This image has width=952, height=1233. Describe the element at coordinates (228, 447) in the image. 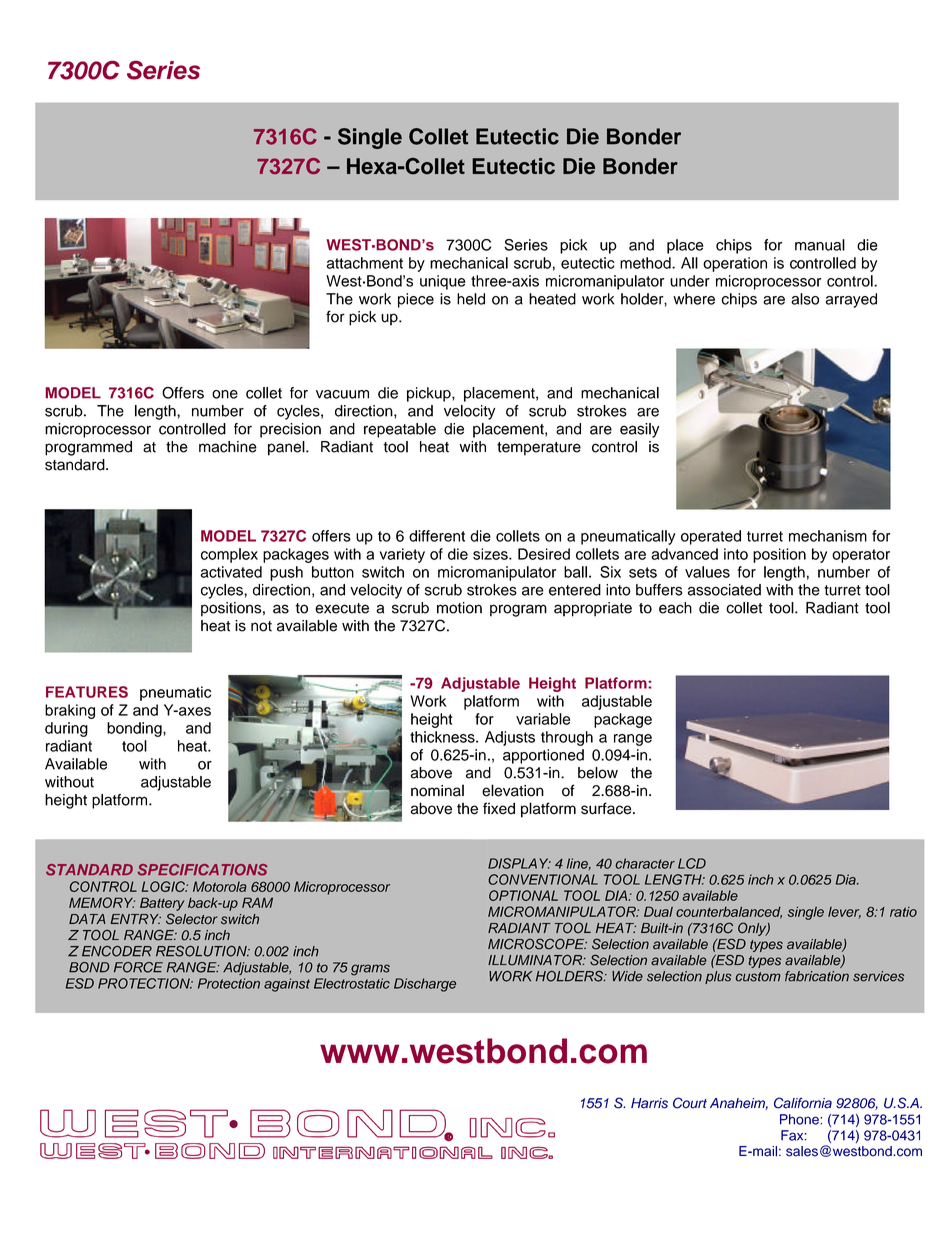

I see `machine` at that location.
